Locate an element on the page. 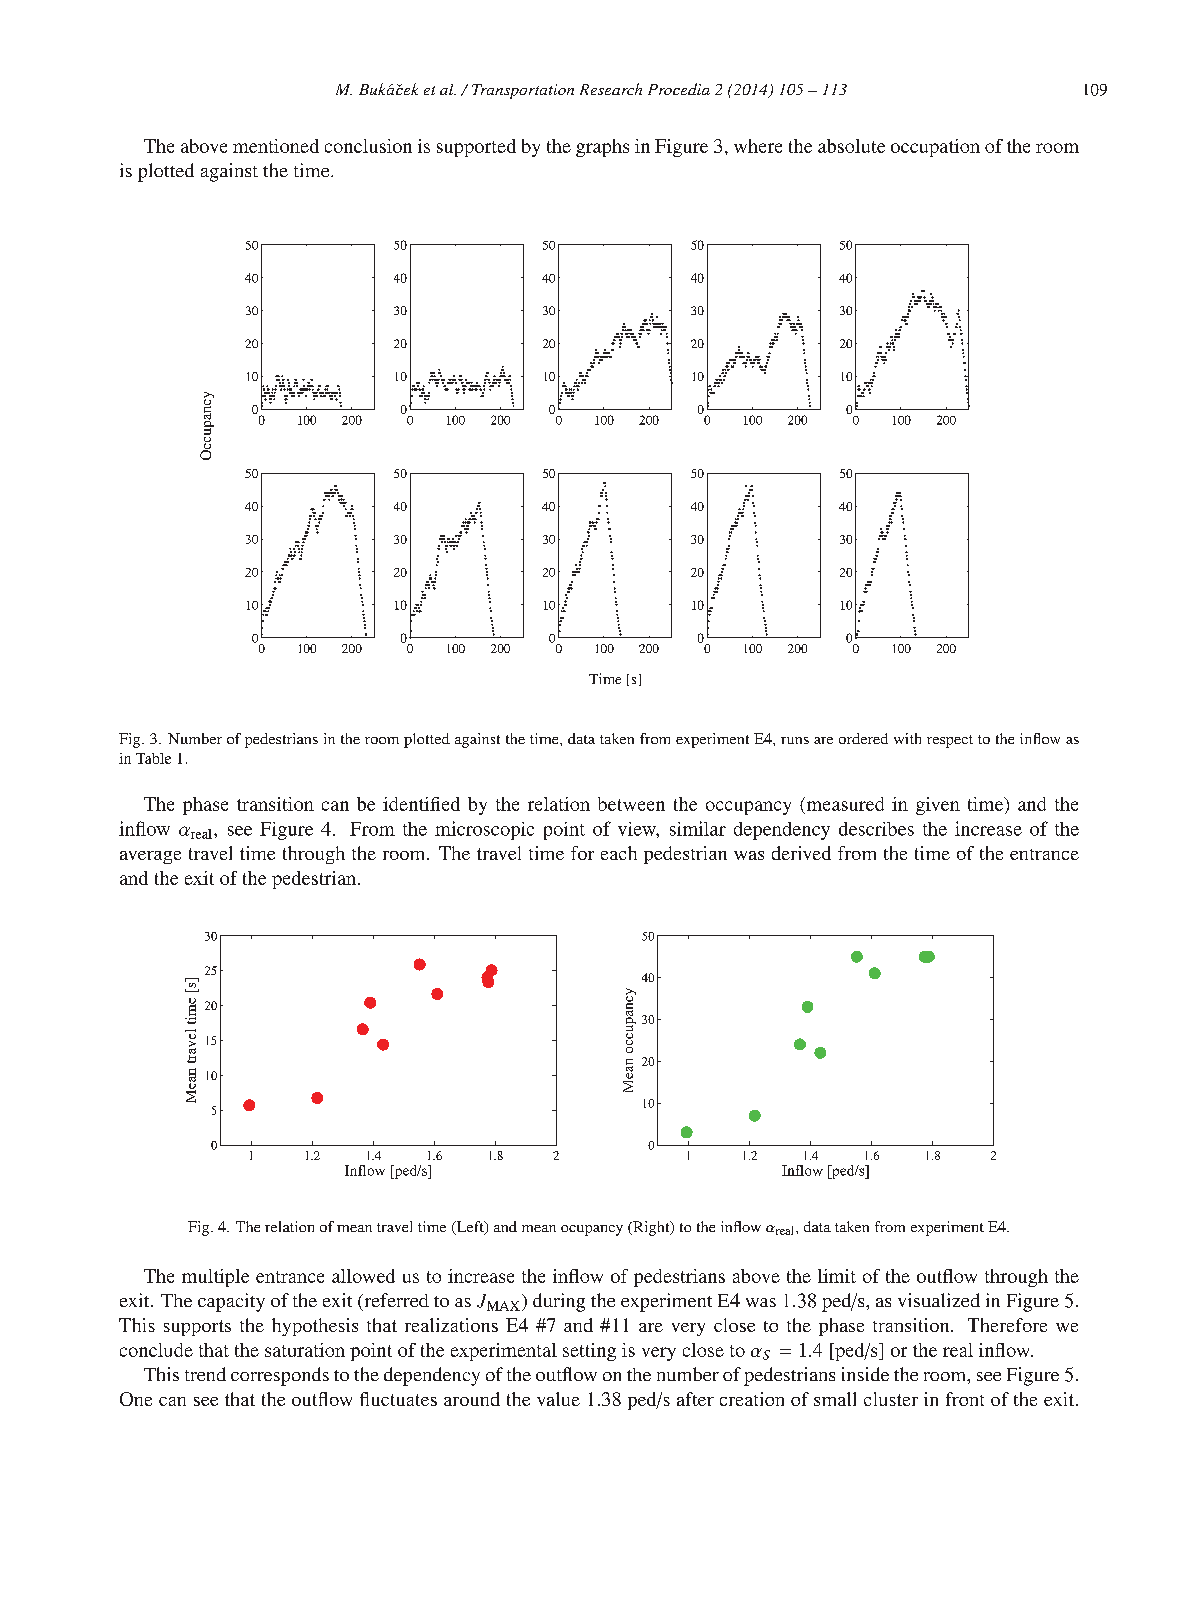  between is located at coordinates (631, 804).
